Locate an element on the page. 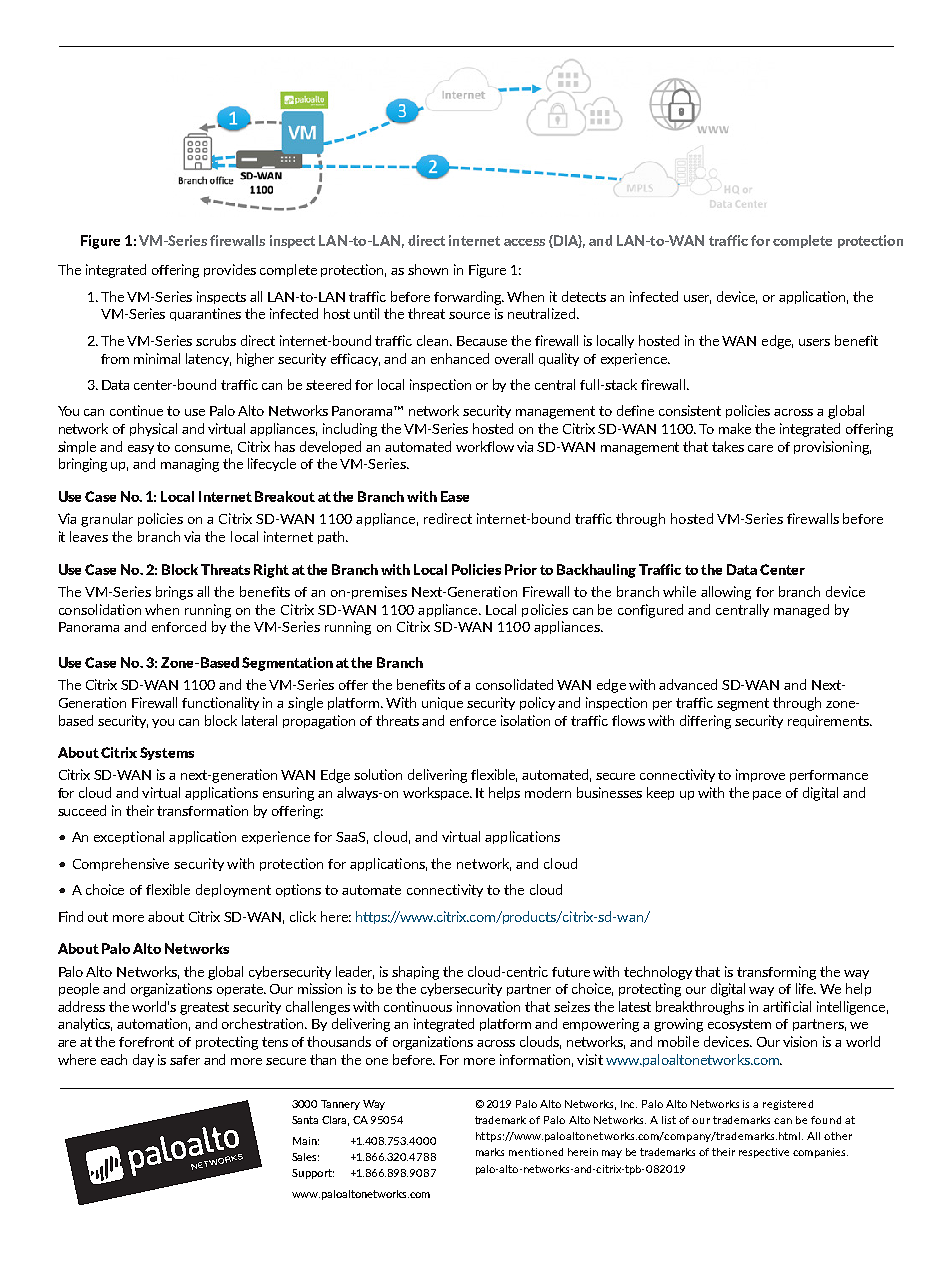 This page has height=1270, width=952. allowing is located at coordinates (726, 593).
